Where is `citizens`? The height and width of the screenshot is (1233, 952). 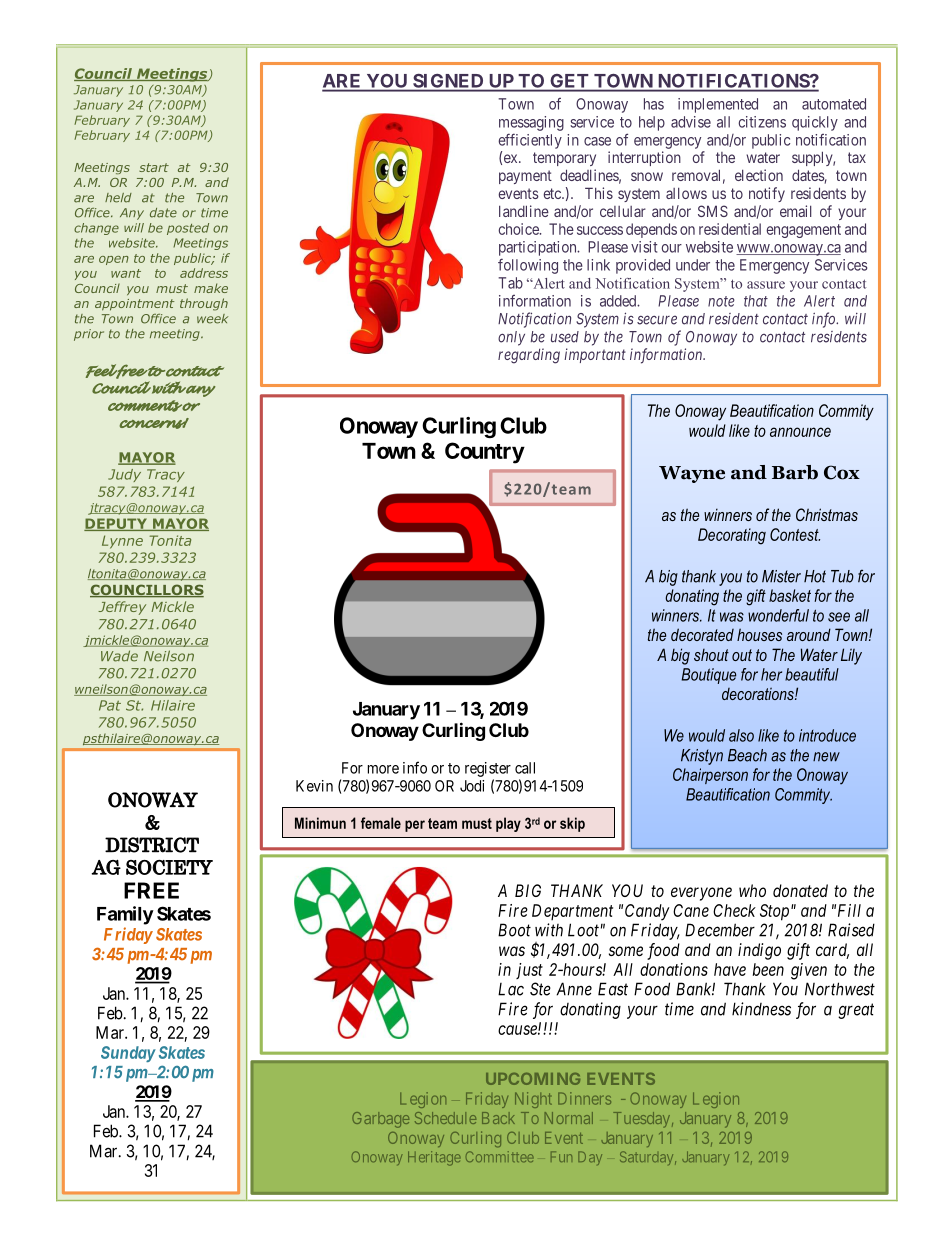
citizens is located at coordinates (762, 122).
